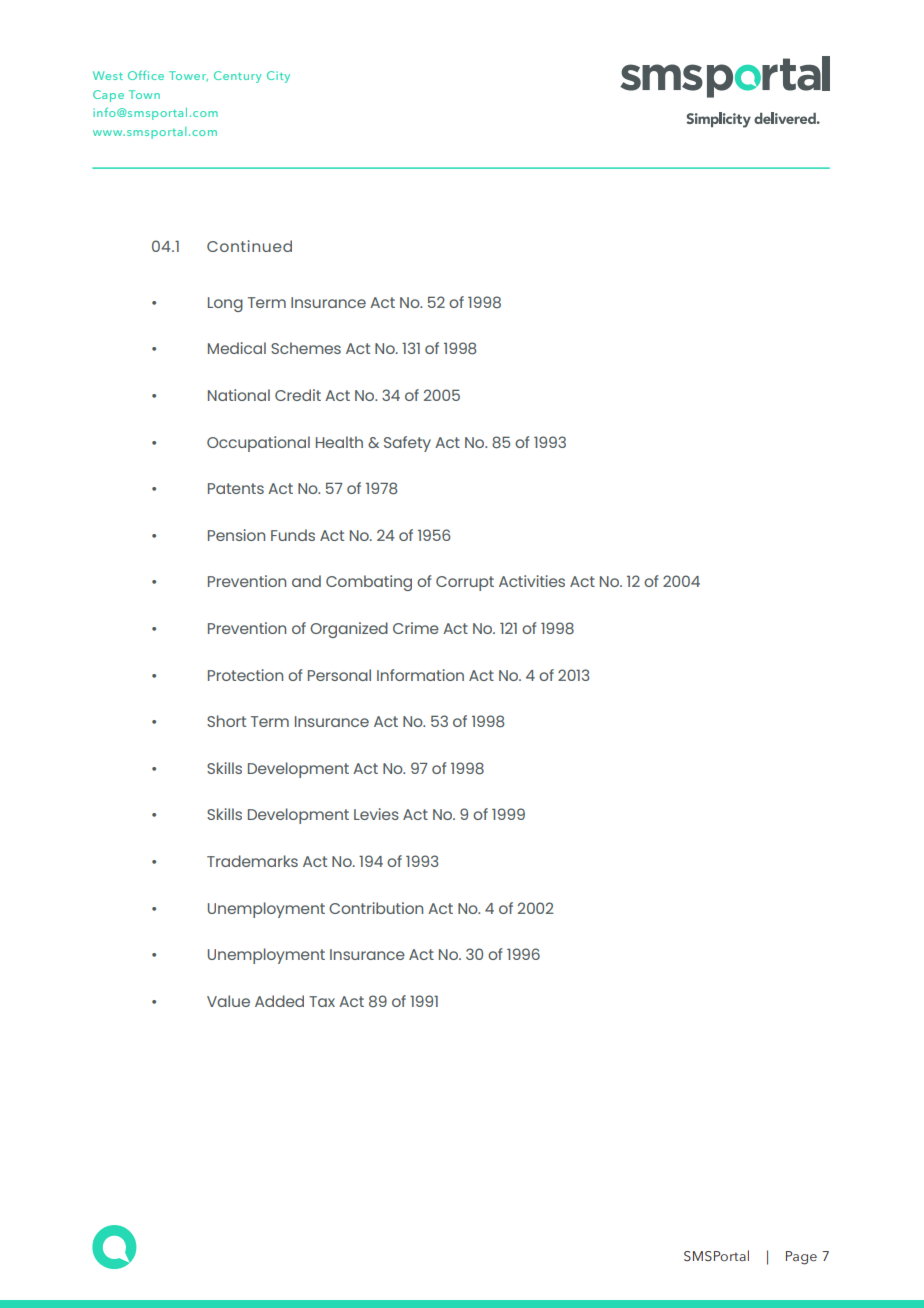 Image resolution: width=924 pixels, height=1308 pixels. What do you see at coordinates (188, 76) in the screenshot?
I see `Tower` at bounding box center [188, 76].
